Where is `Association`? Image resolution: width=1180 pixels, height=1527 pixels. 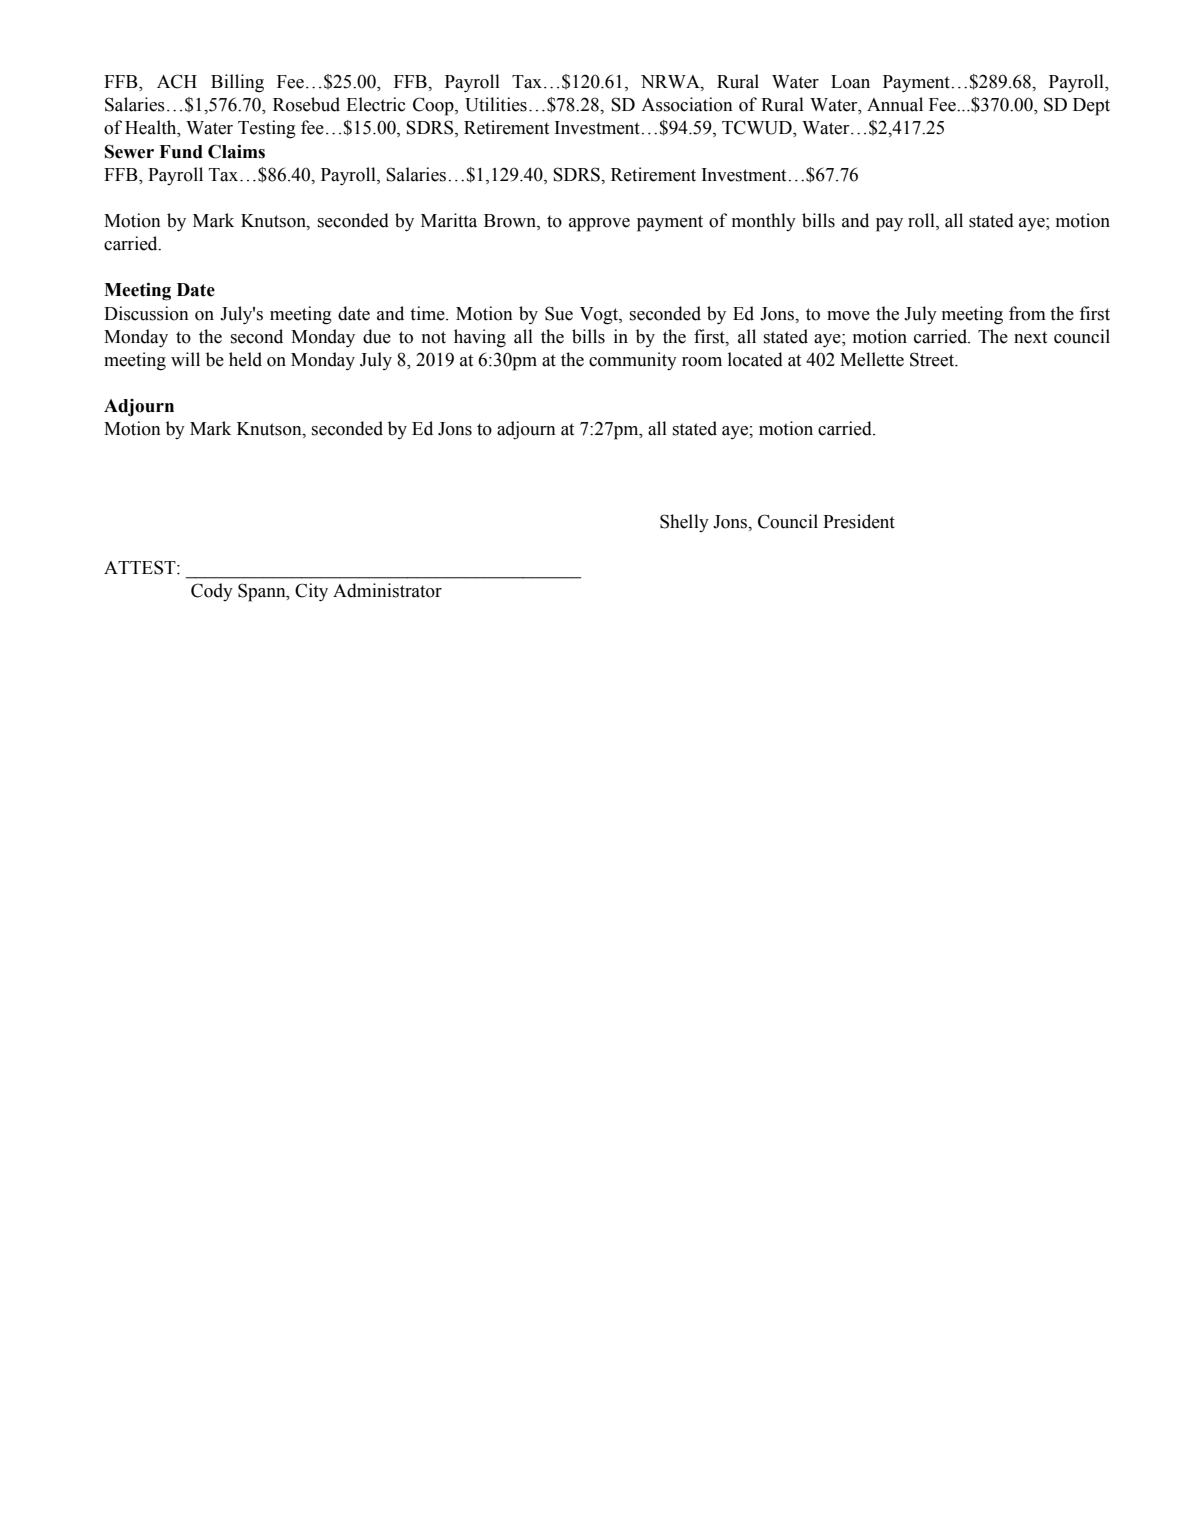
Association is located at coordinates (687, 104).
